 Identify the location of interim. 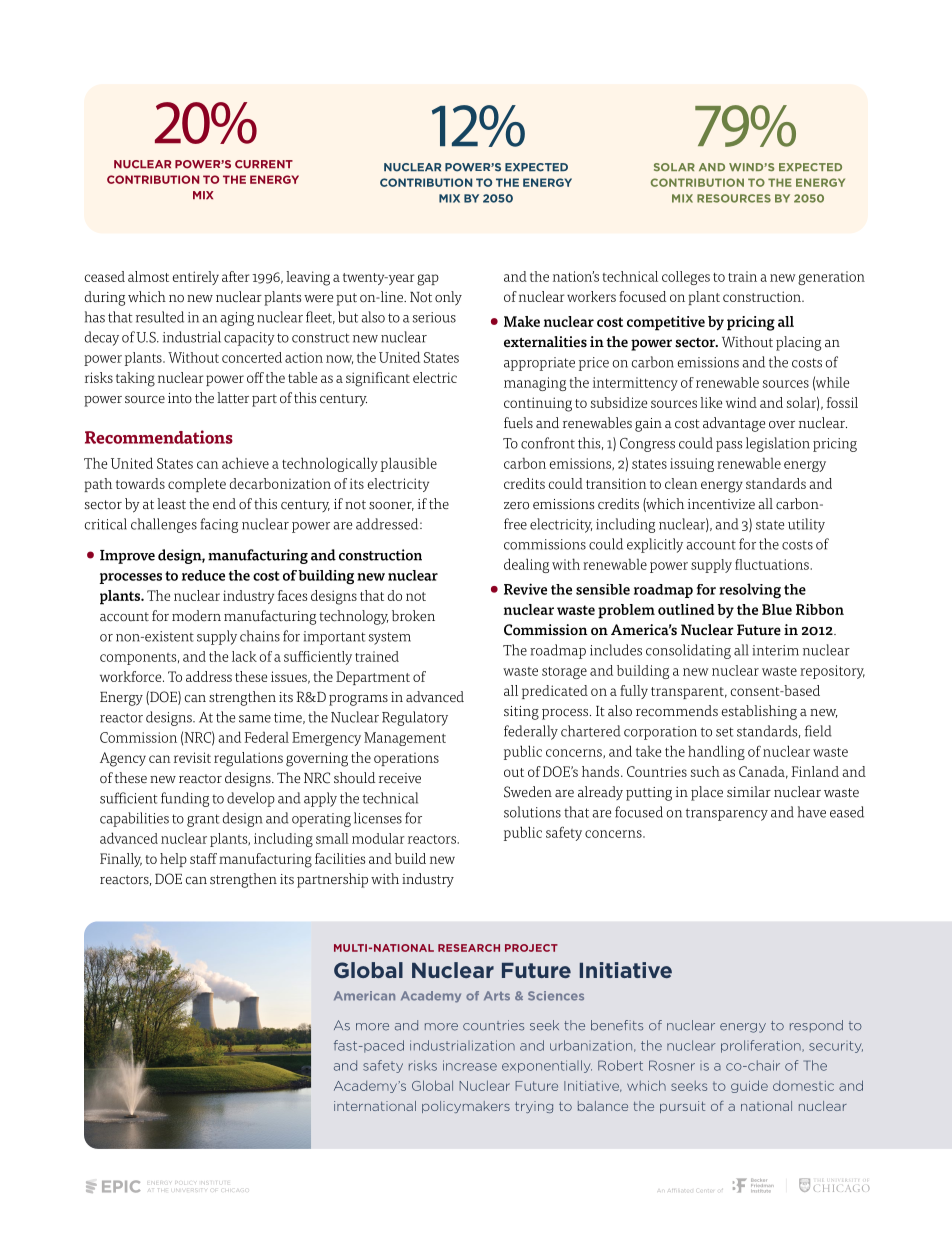
(775, 650).
